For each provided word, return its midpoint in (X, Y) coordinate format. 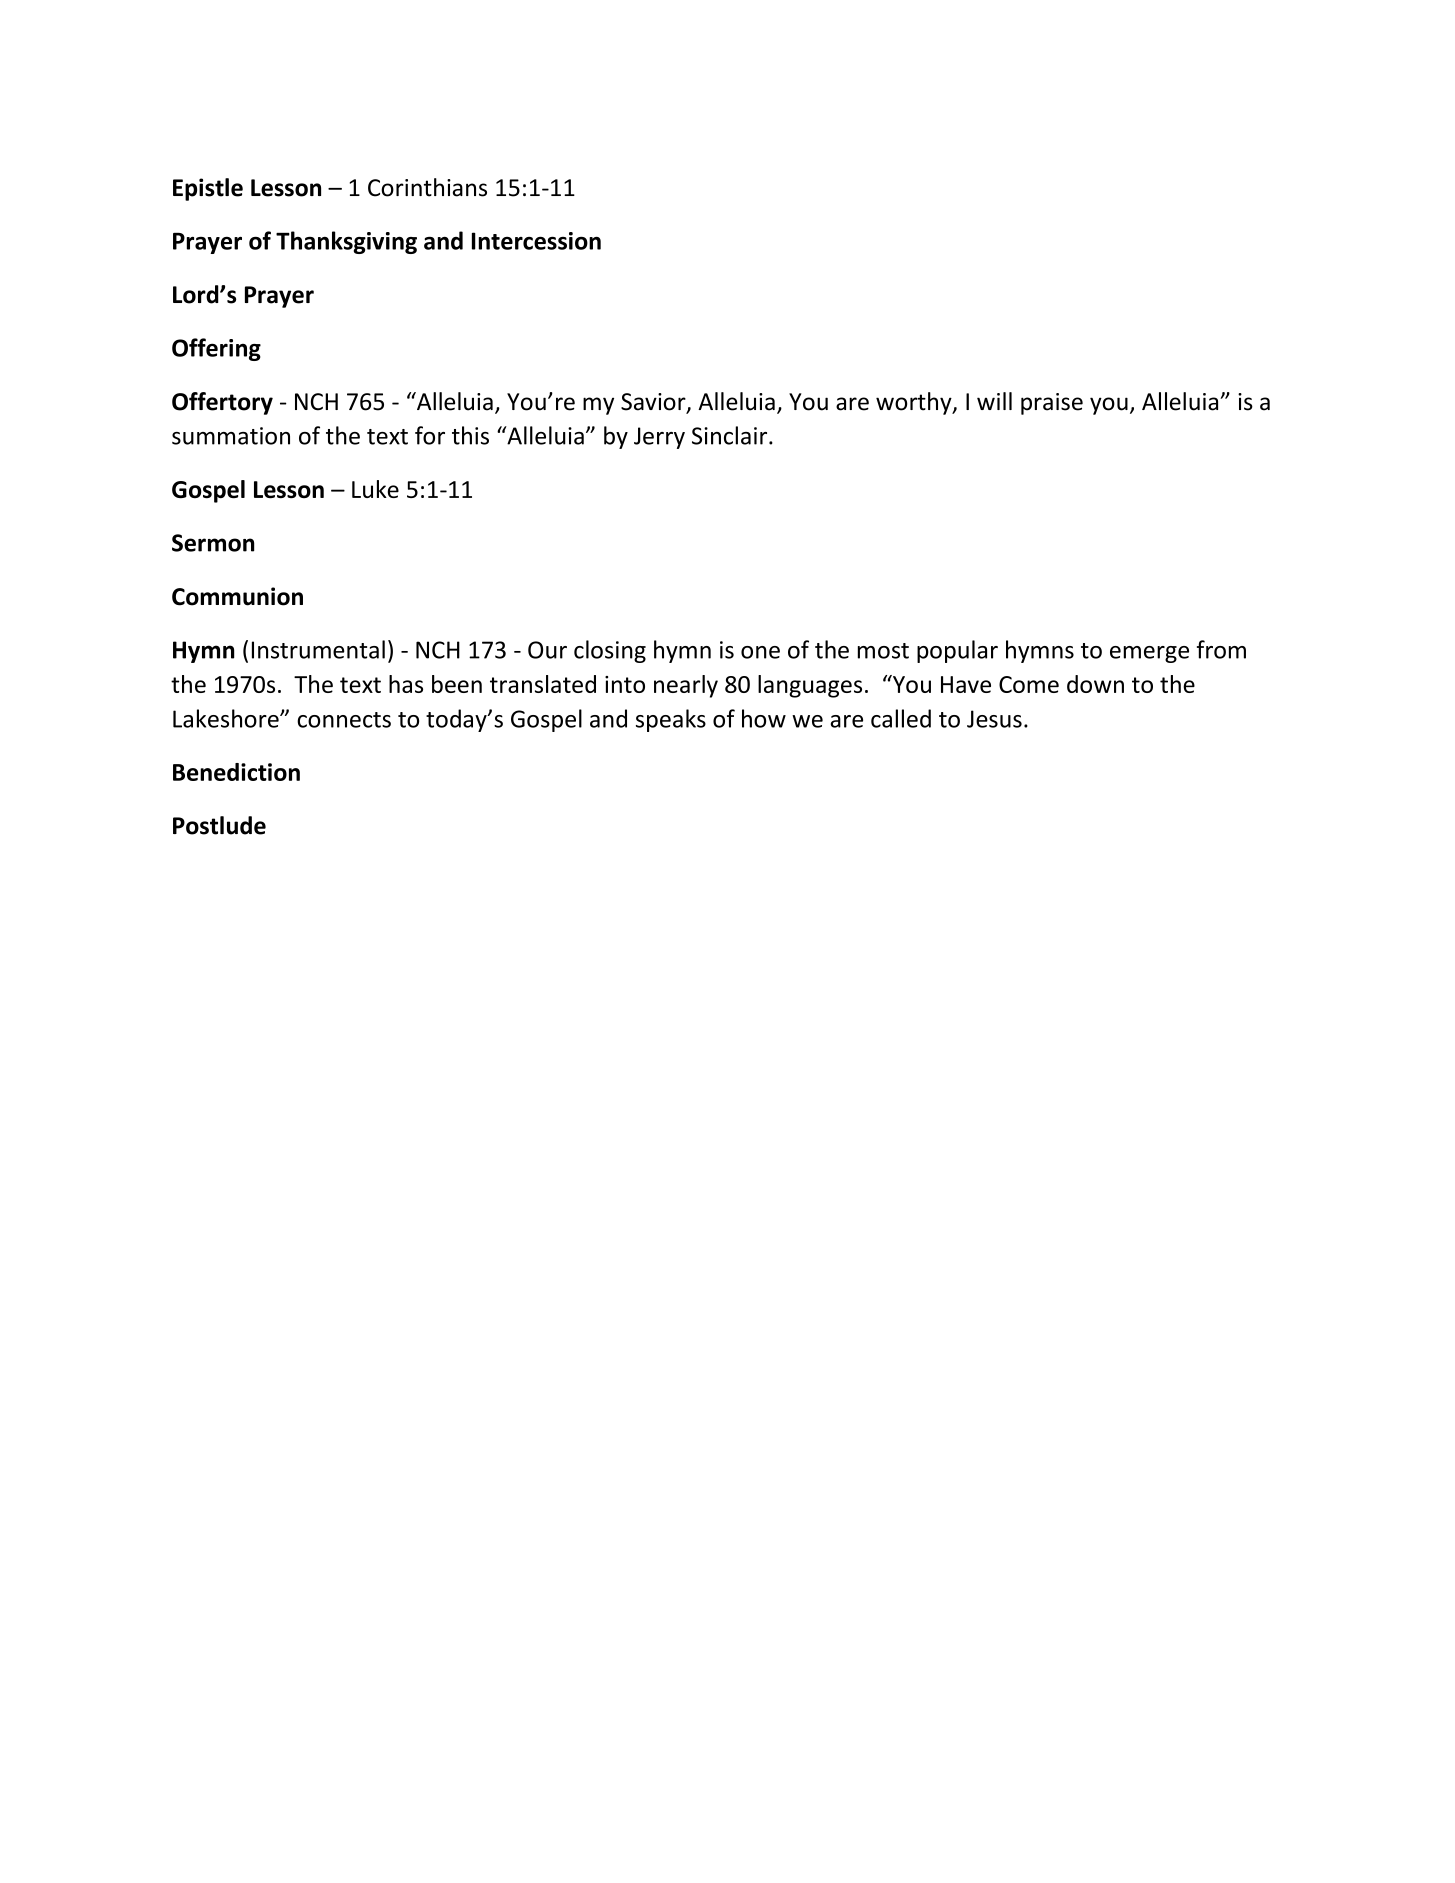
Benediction (236, 772)
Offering (216, 349)
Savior (654, 403)
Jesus (994, 719)
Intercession (536, 241)
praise (1052, 404)
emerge (1149, 654)
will (994, 401)
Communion (237, 596)
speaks (671, 720)
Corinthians (427, 187)
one (760, 652)
